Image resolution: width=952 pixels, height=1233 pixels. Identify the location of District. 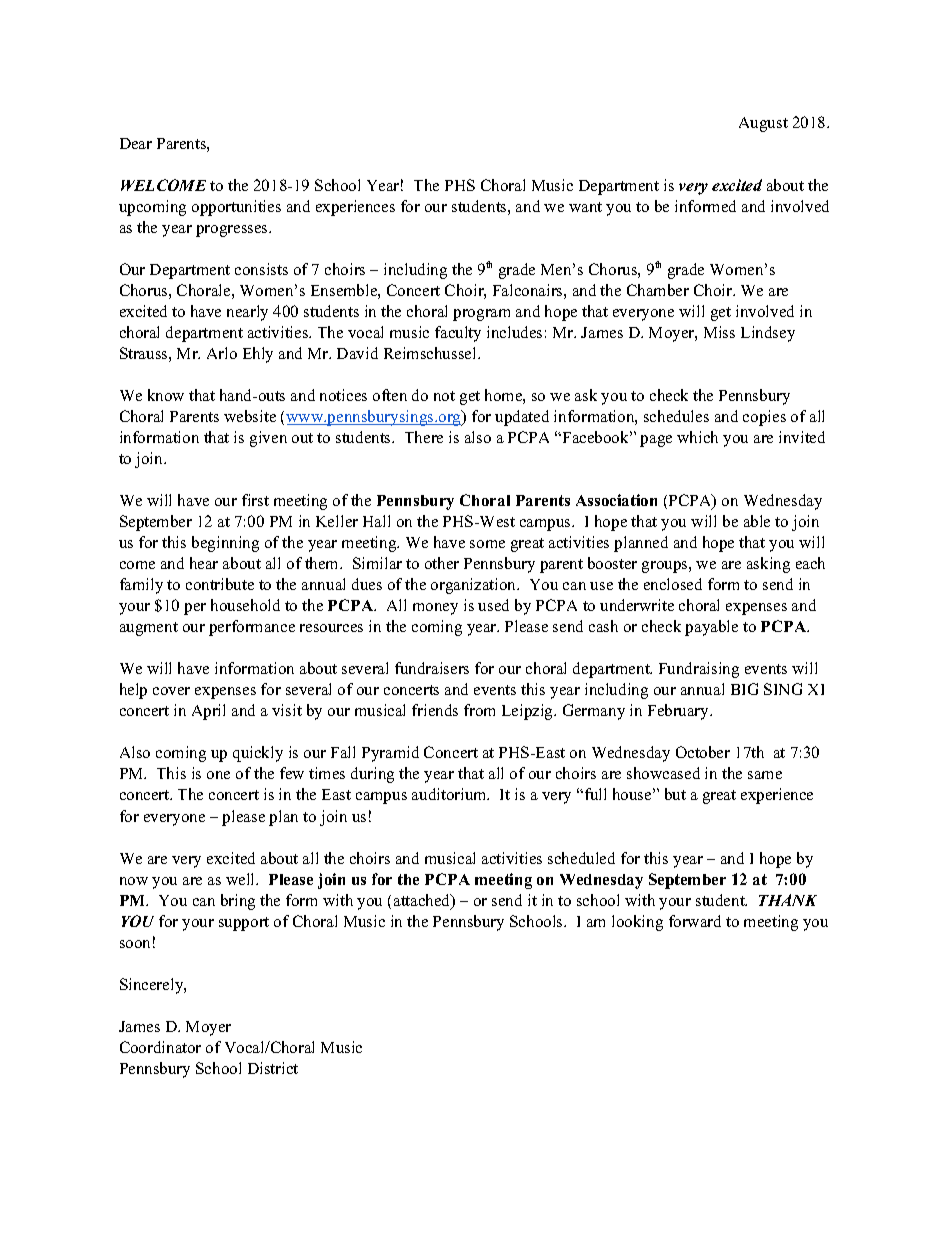
(273, 1068).
